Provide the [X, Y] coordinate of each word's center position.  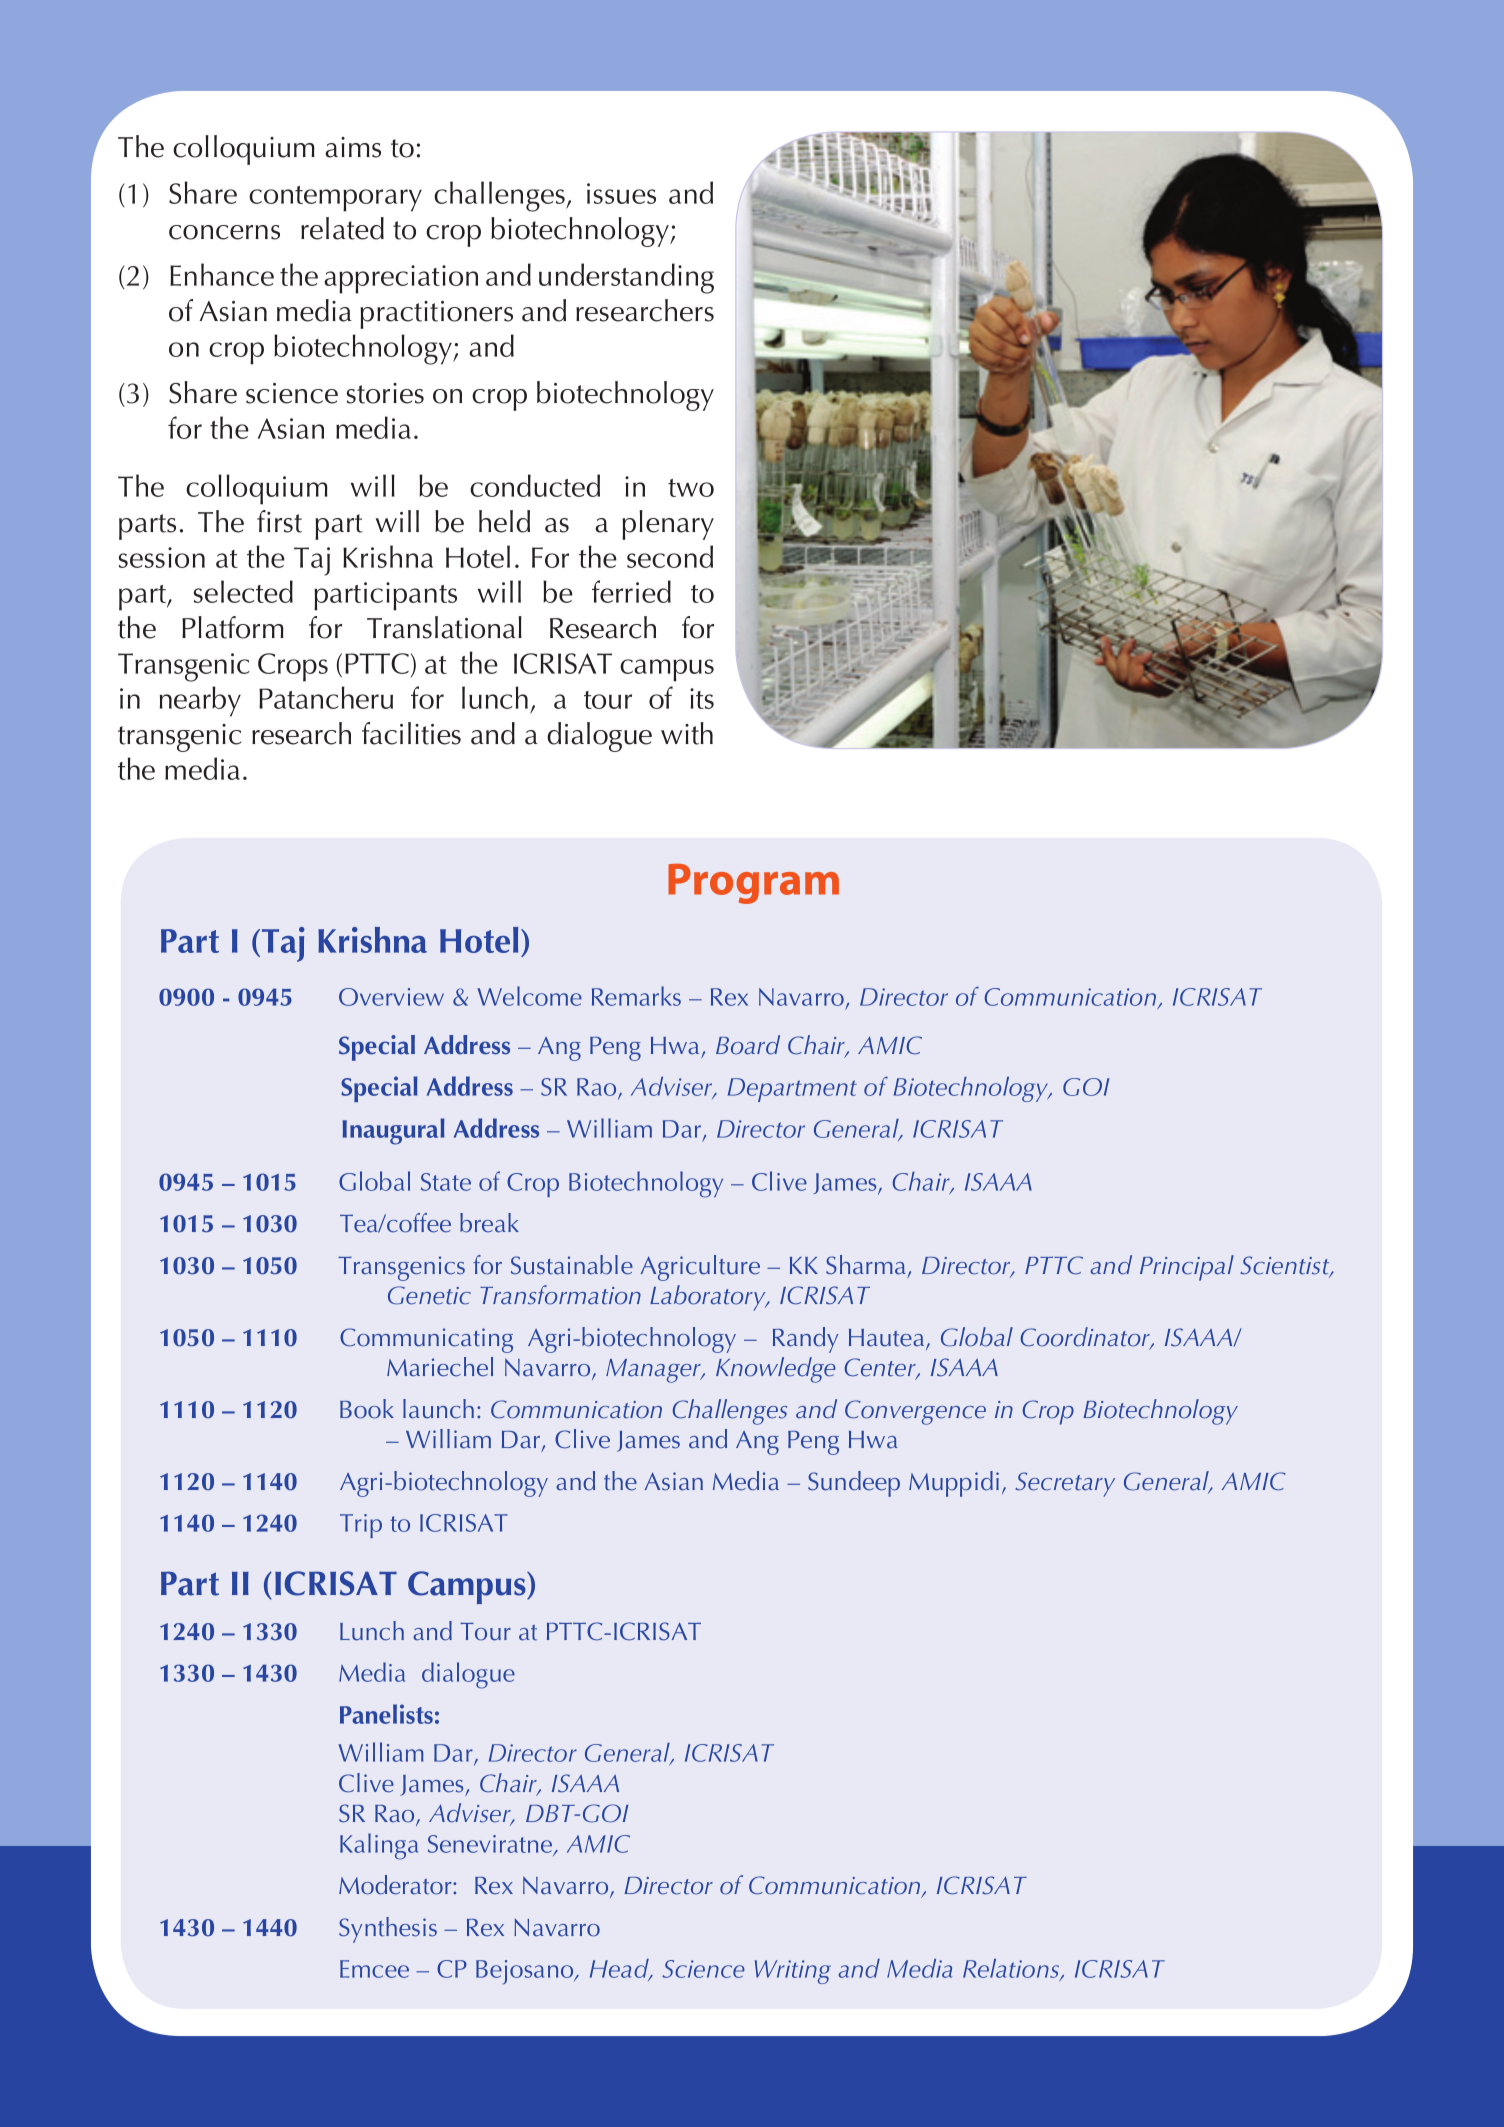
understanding [626, 278]
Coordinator [1086, 1338]
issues [621, 193]
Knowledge [776, 1370]
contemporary [335, 199]
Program [753, 884]
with [687, 733]
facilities [411, 733]
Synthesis [388, 1930]
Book [367, 1409]
